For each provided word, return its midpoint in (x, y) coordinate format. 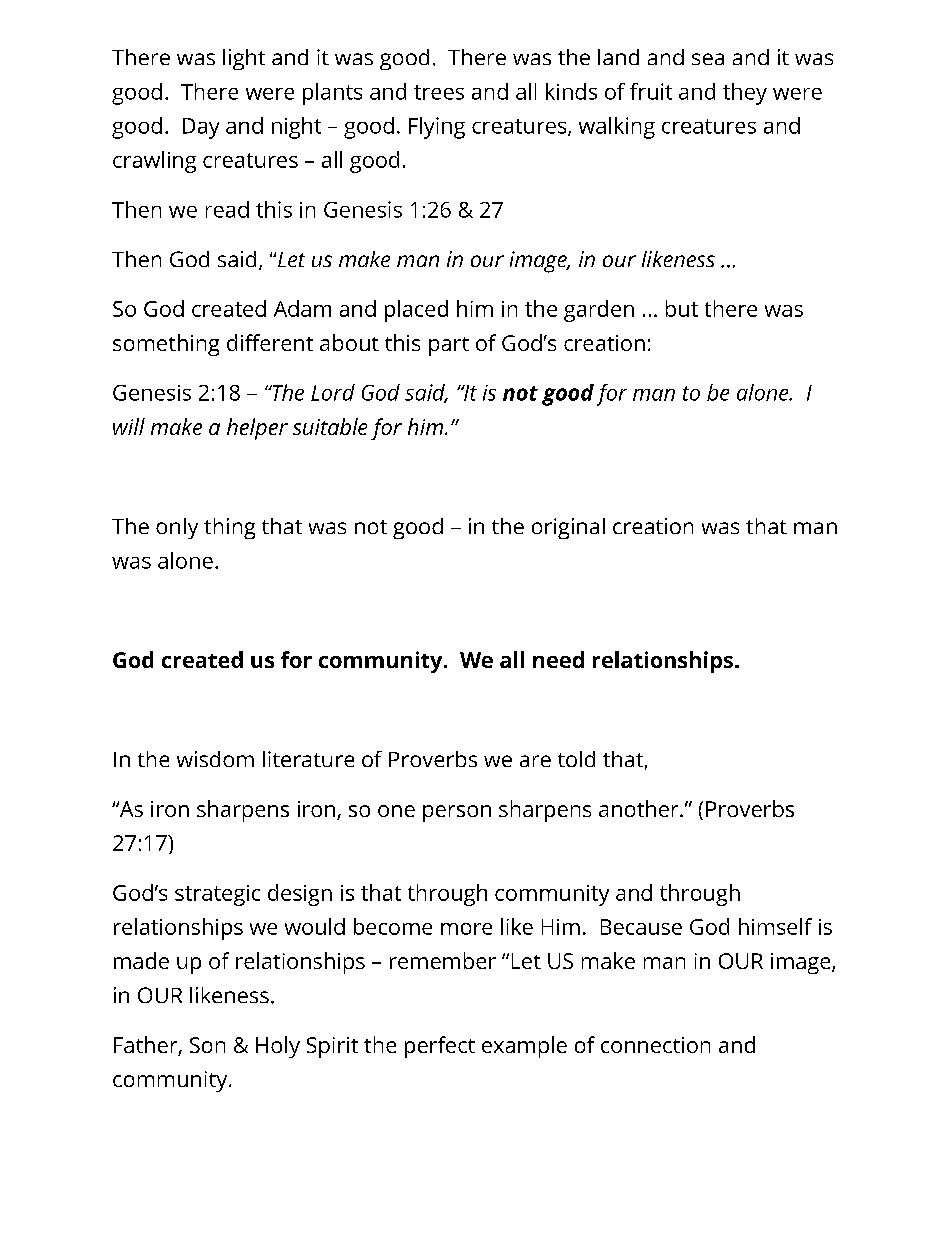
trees (439, 92)
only (177, 528)
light (244, 59)
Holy (278, 1047)
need (558, 659)
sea (708, 59)
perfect (440, 1047)
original (568, 528)
